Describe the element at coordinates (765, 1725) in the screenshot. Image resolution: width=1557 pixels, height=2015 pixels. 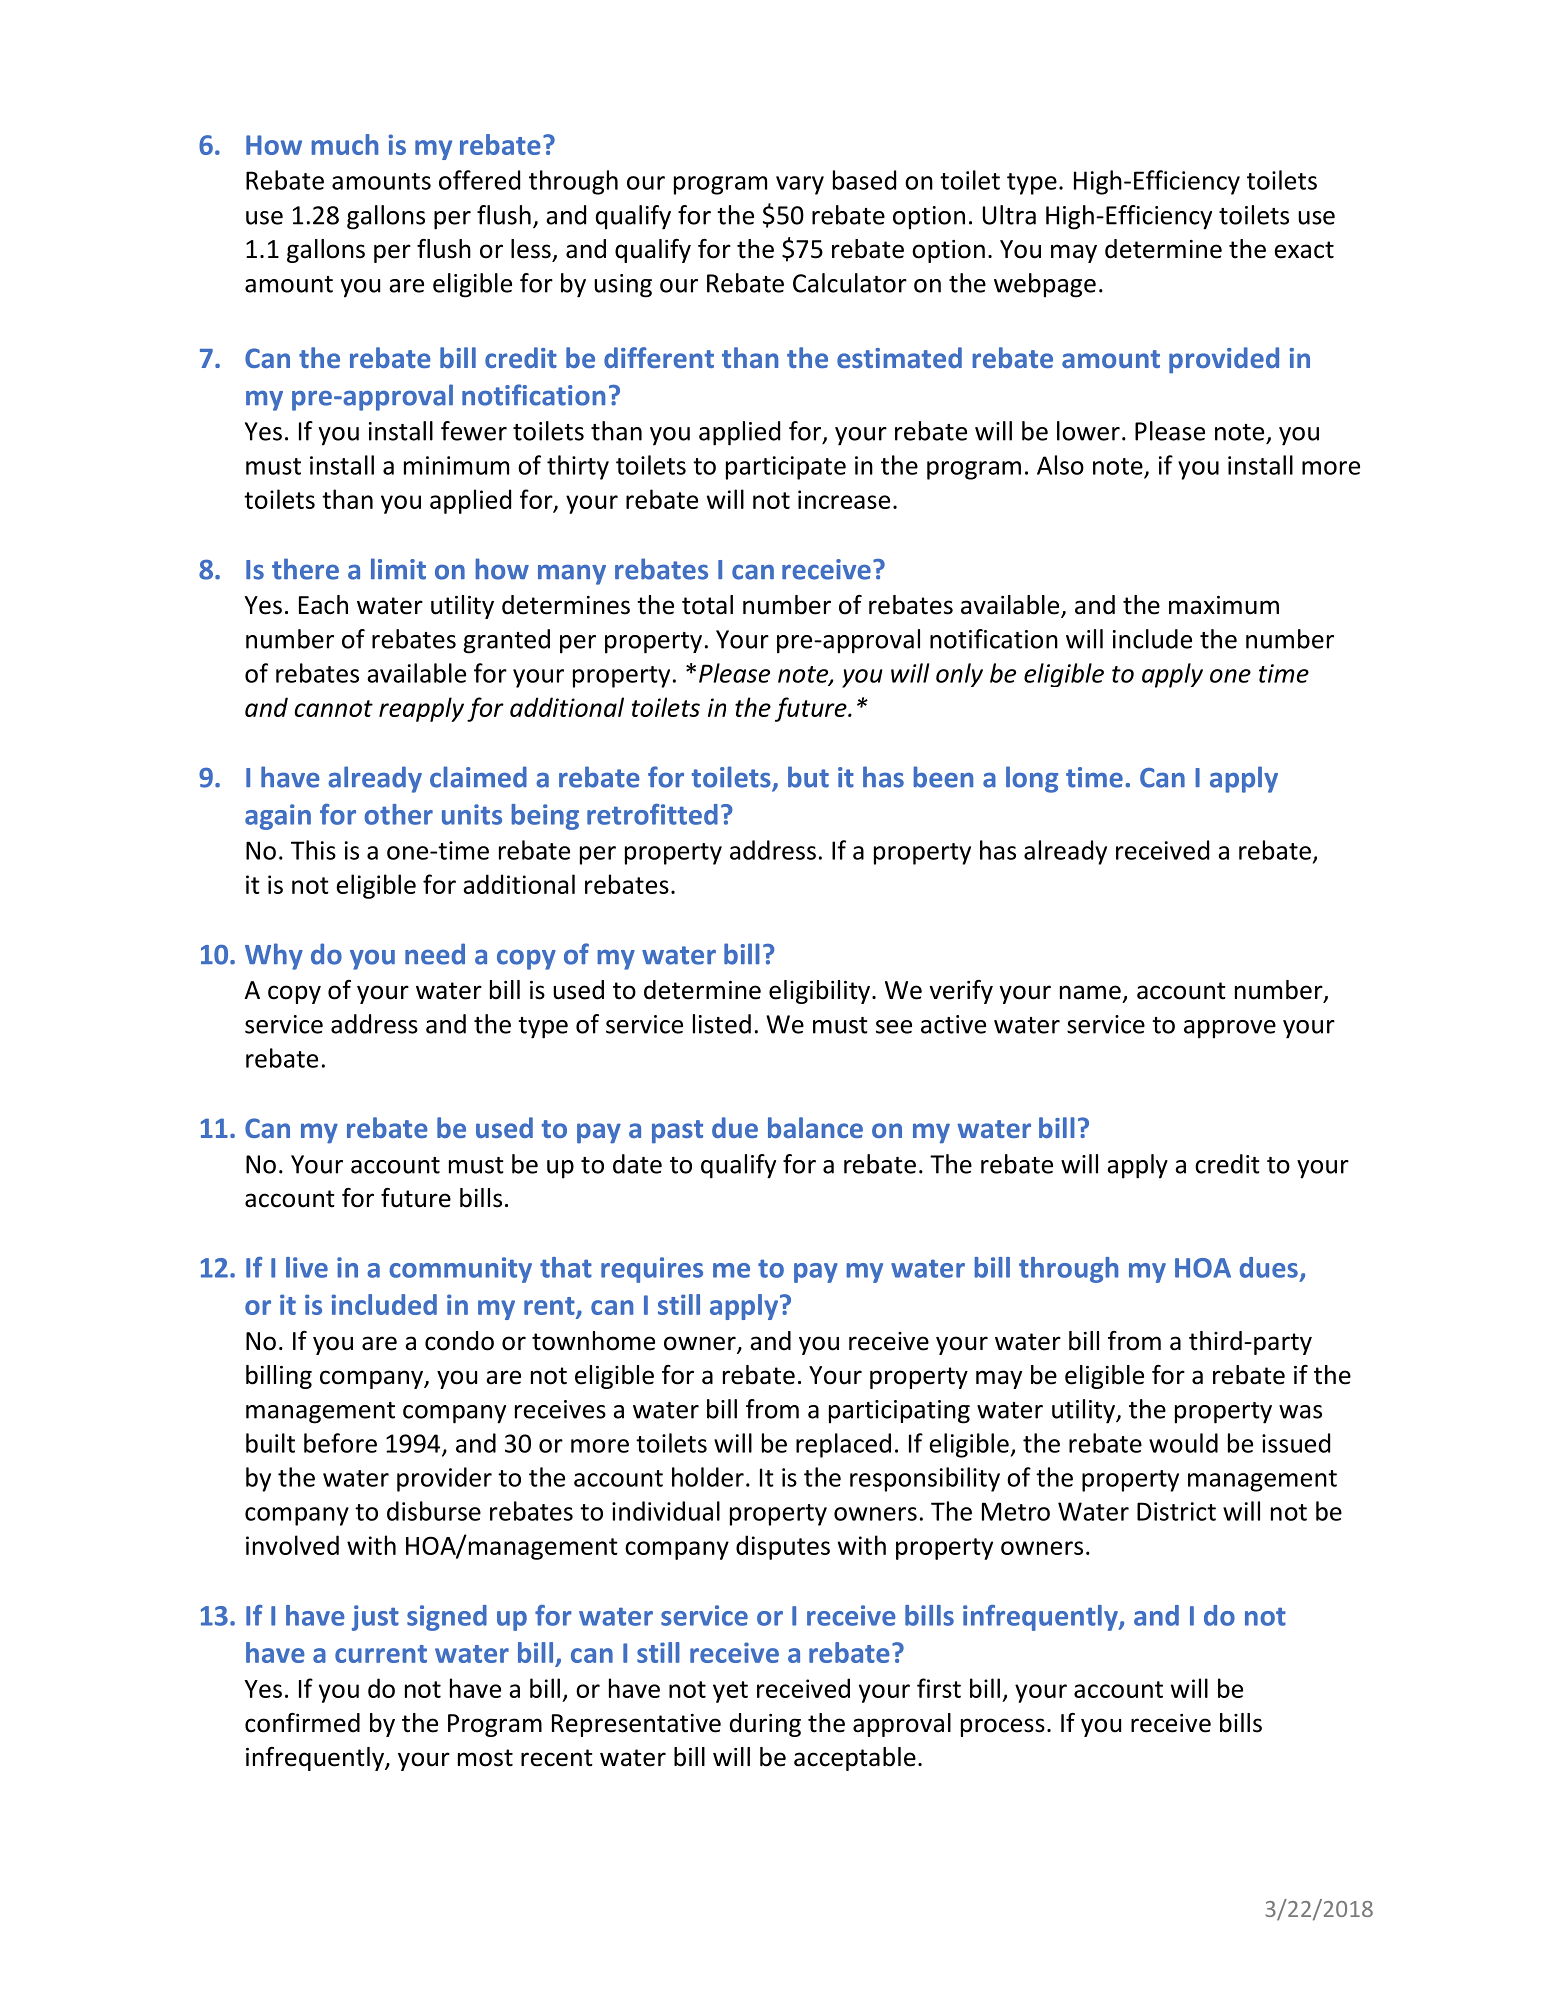
I see `during` at that location.
